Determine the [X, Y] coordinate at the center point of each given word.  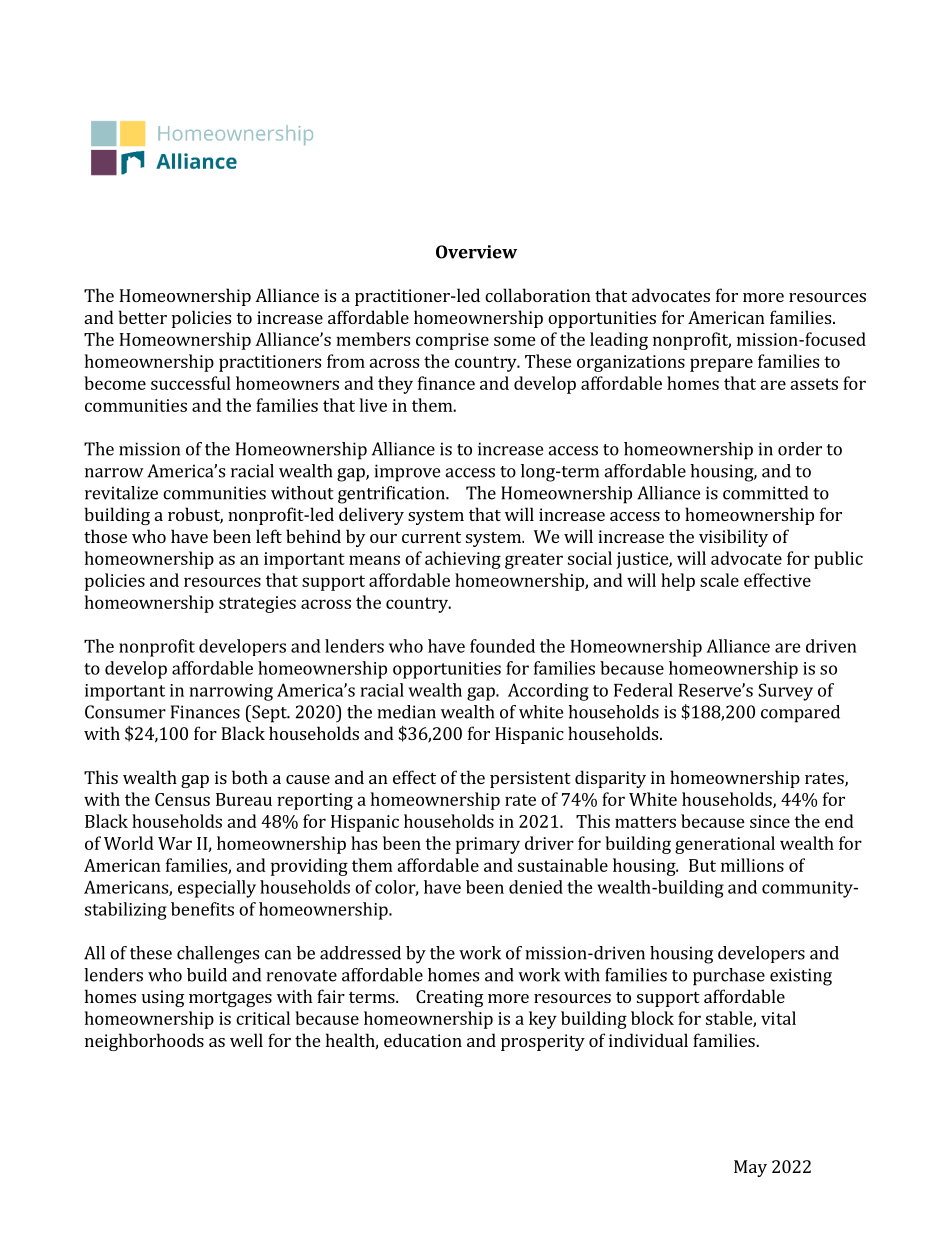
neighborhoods [144, 1042]
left [269, 536]
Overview [476, 252]
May [750, 1168]
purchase [729, 977]
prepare [721, 365]
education [423, 1040]
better [142, 317]
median [406, 712]
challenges [218, 955]
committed [765, 493]
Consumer [125, 712]
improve [407, 473]
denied [536, 887]
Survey [785, 692]
